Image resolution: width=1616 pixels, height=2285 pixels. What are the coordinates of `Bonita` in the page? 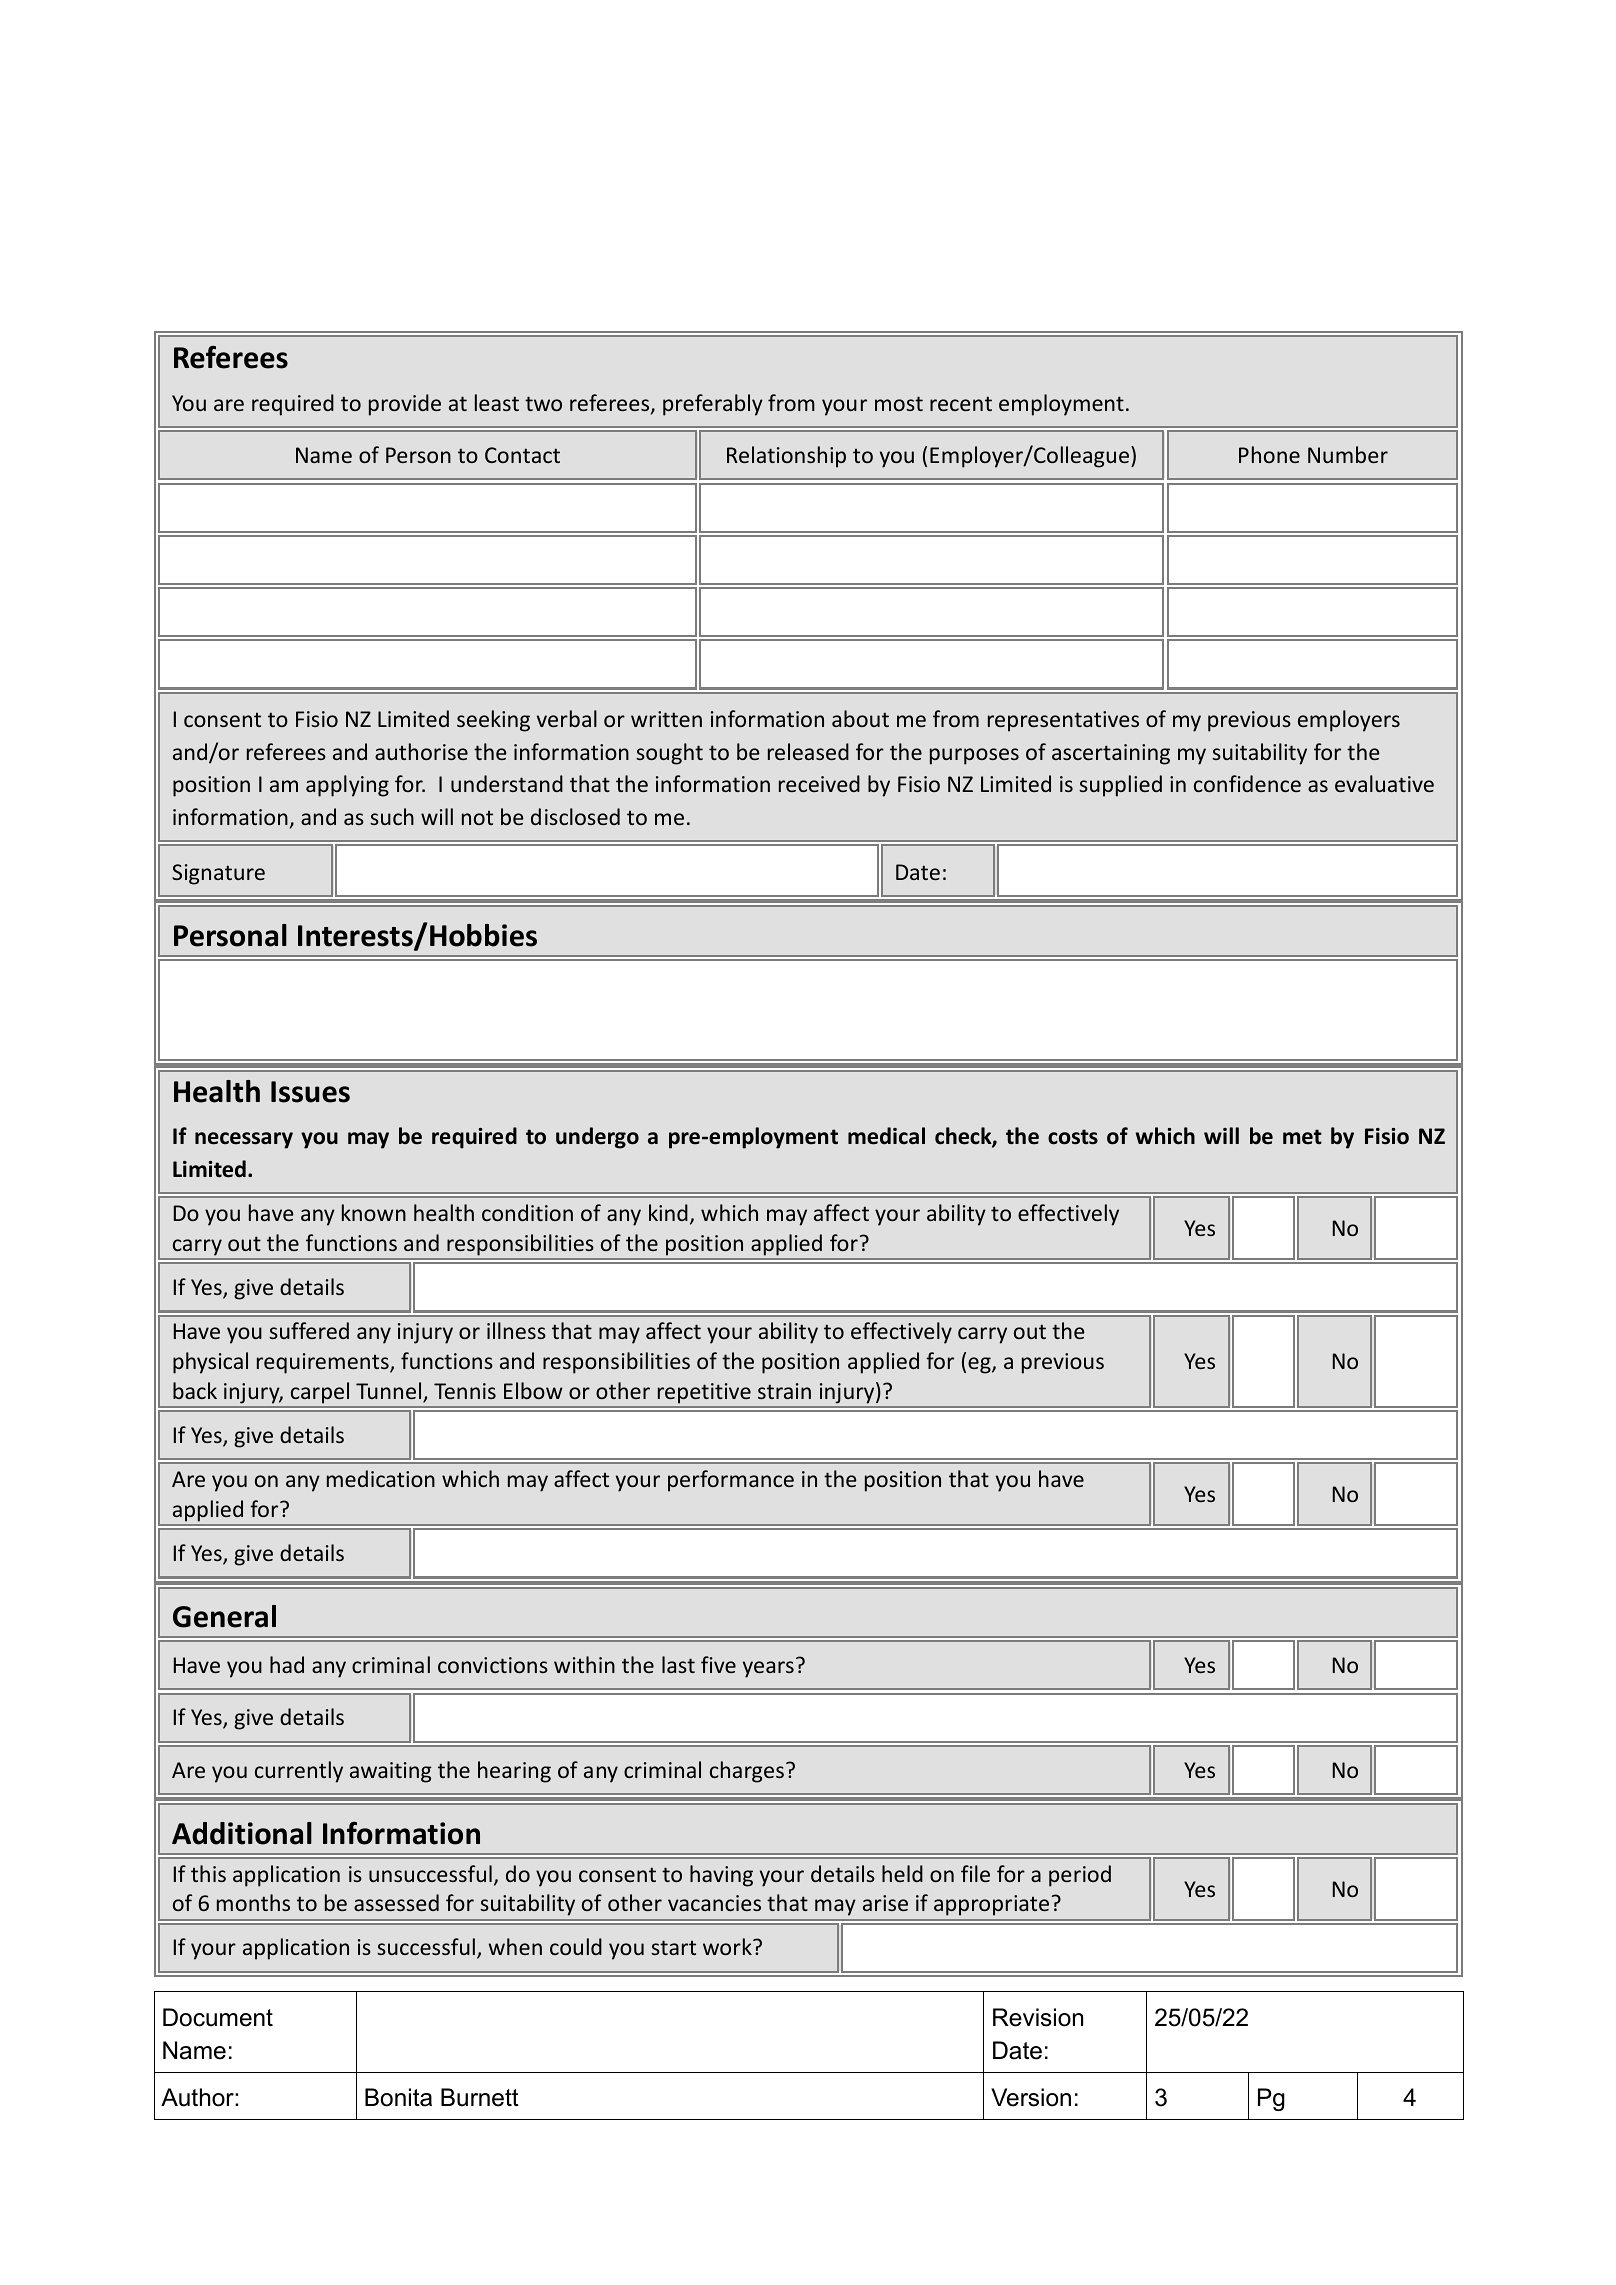 It's located at (398, 2097).
